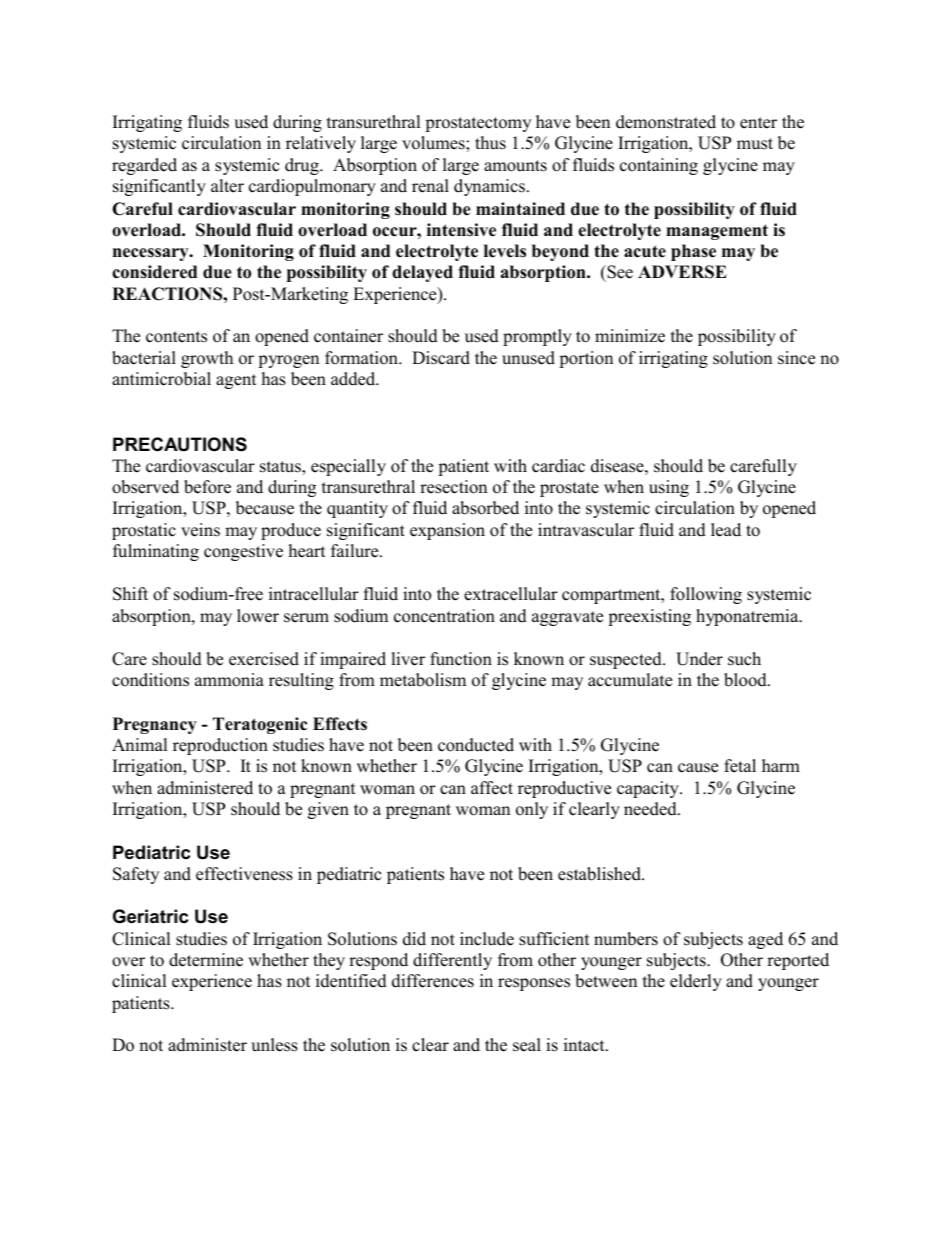 This screenshot has height=1233, width=952. I want to click on differences, so click(433, 981).
